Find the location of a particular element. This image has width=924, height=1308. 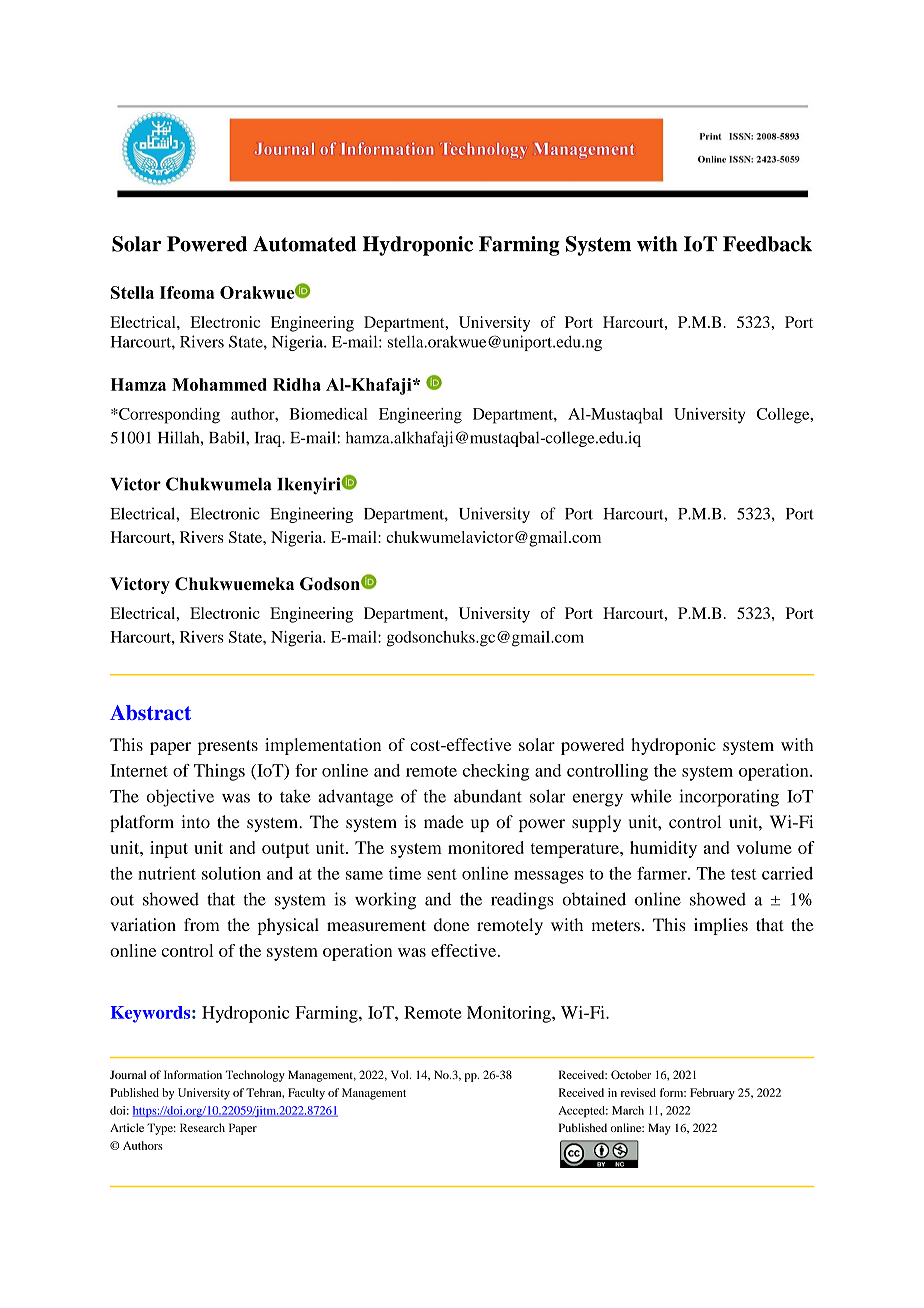

humidity is located at coordinates (663, 849).
